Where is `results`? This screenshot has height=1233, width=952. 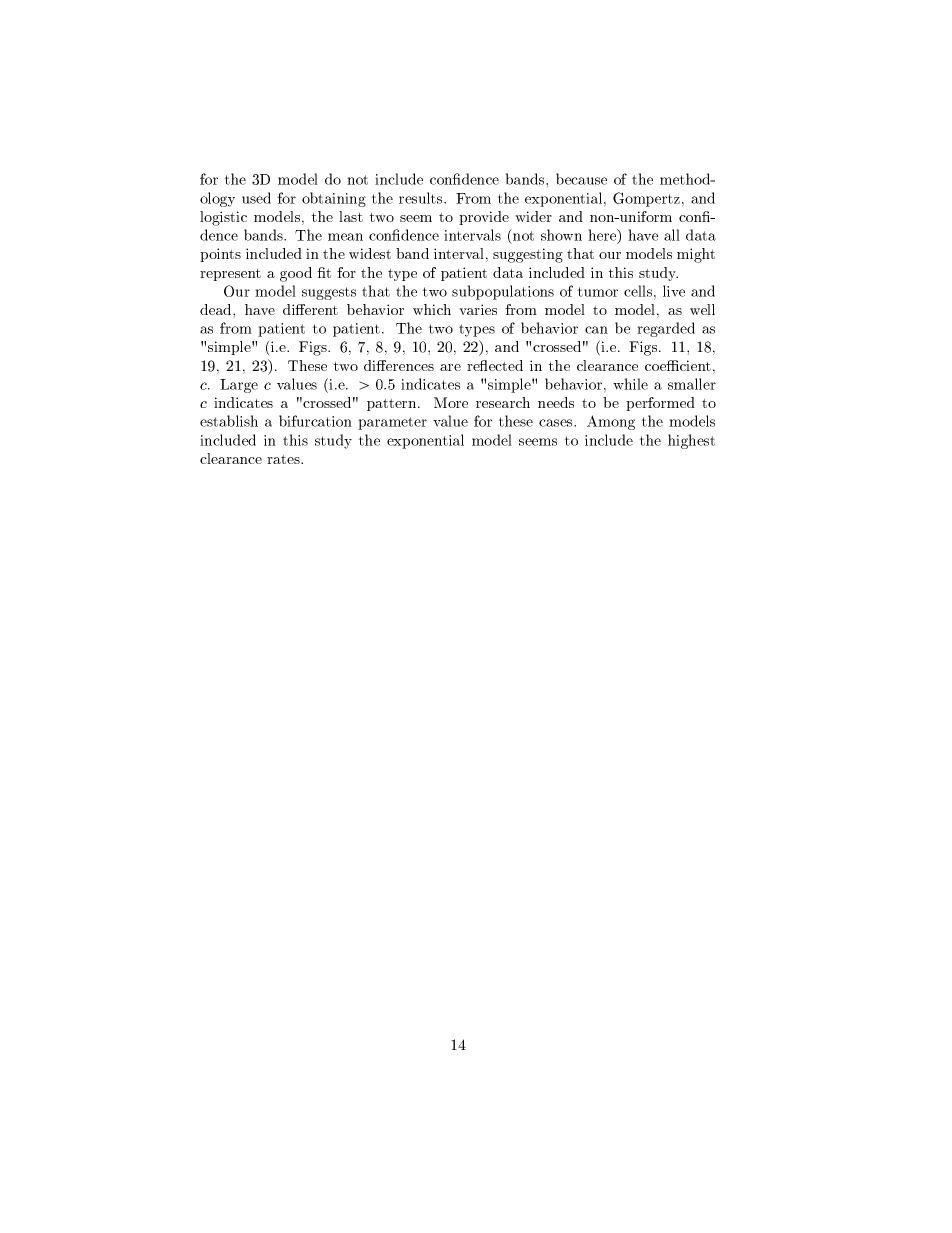
results is located at coordinates (422, 198).
